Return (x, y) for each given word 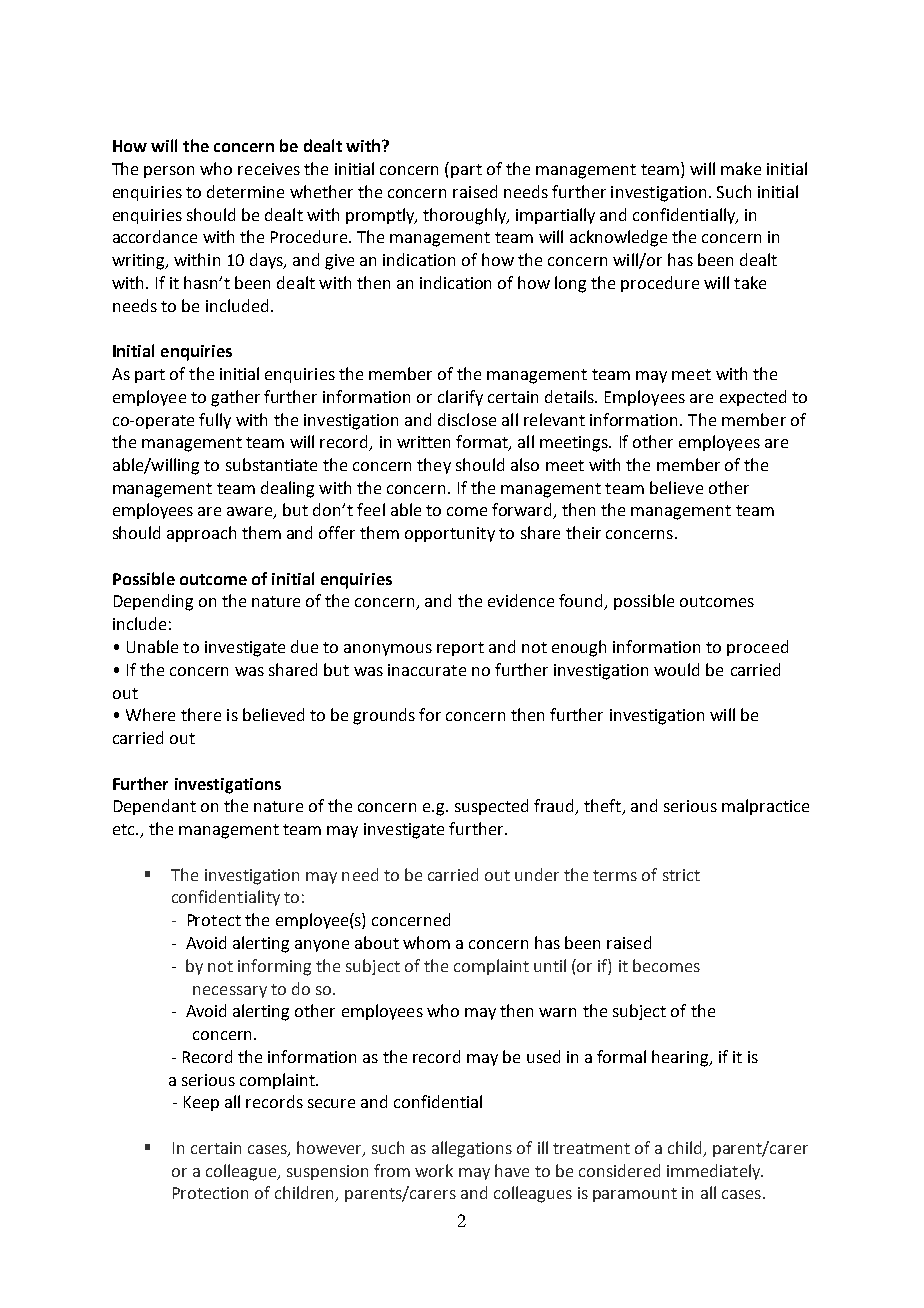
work (434, 1170)
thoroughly (466, 216)
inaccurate (427, 670)
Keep (201, 1103)
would (676, 669)
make (741, 168)
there (201, 714)
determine (245, 191)
